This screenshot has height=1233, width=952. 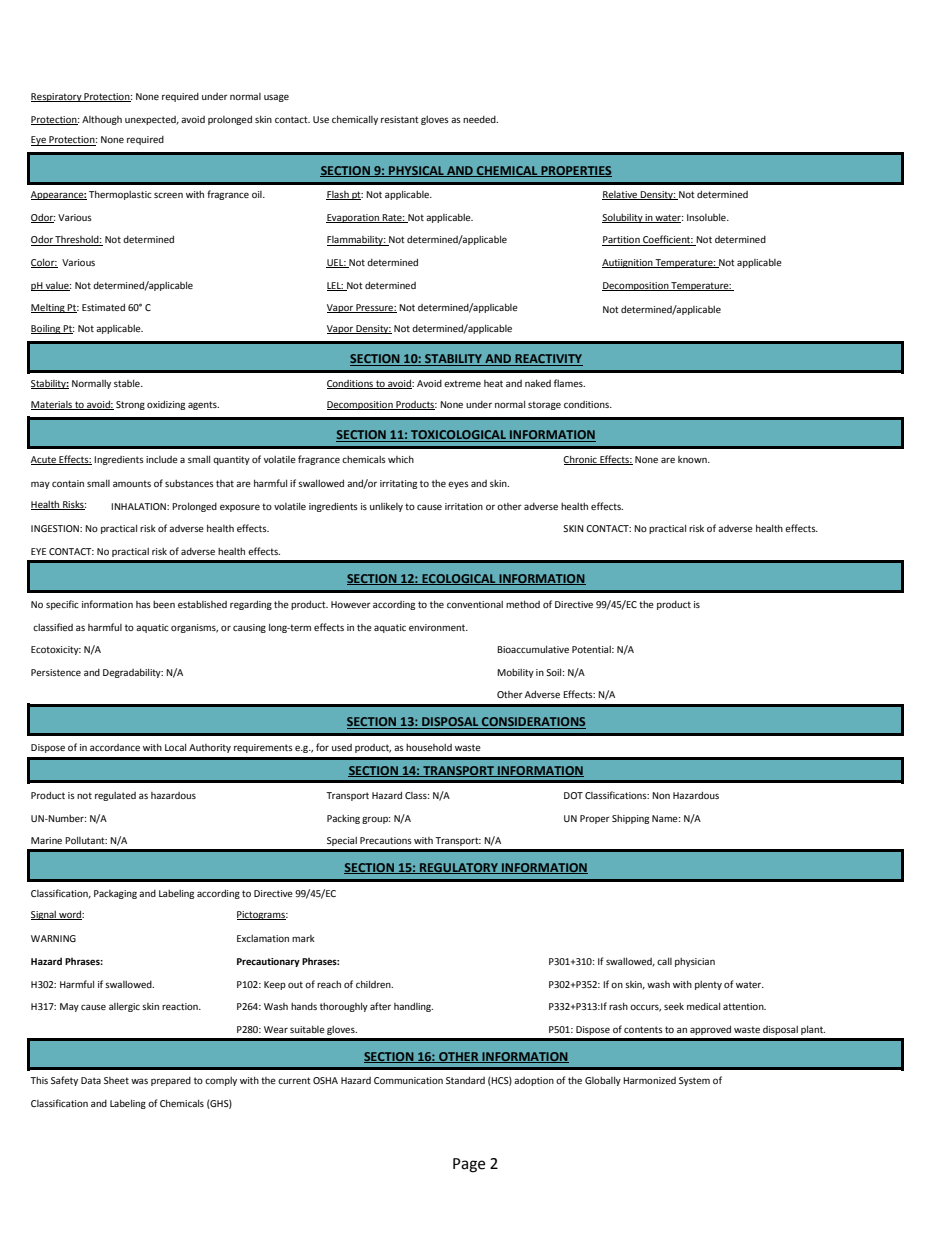 I want to click on regulated, so click(x=115, y=796).
